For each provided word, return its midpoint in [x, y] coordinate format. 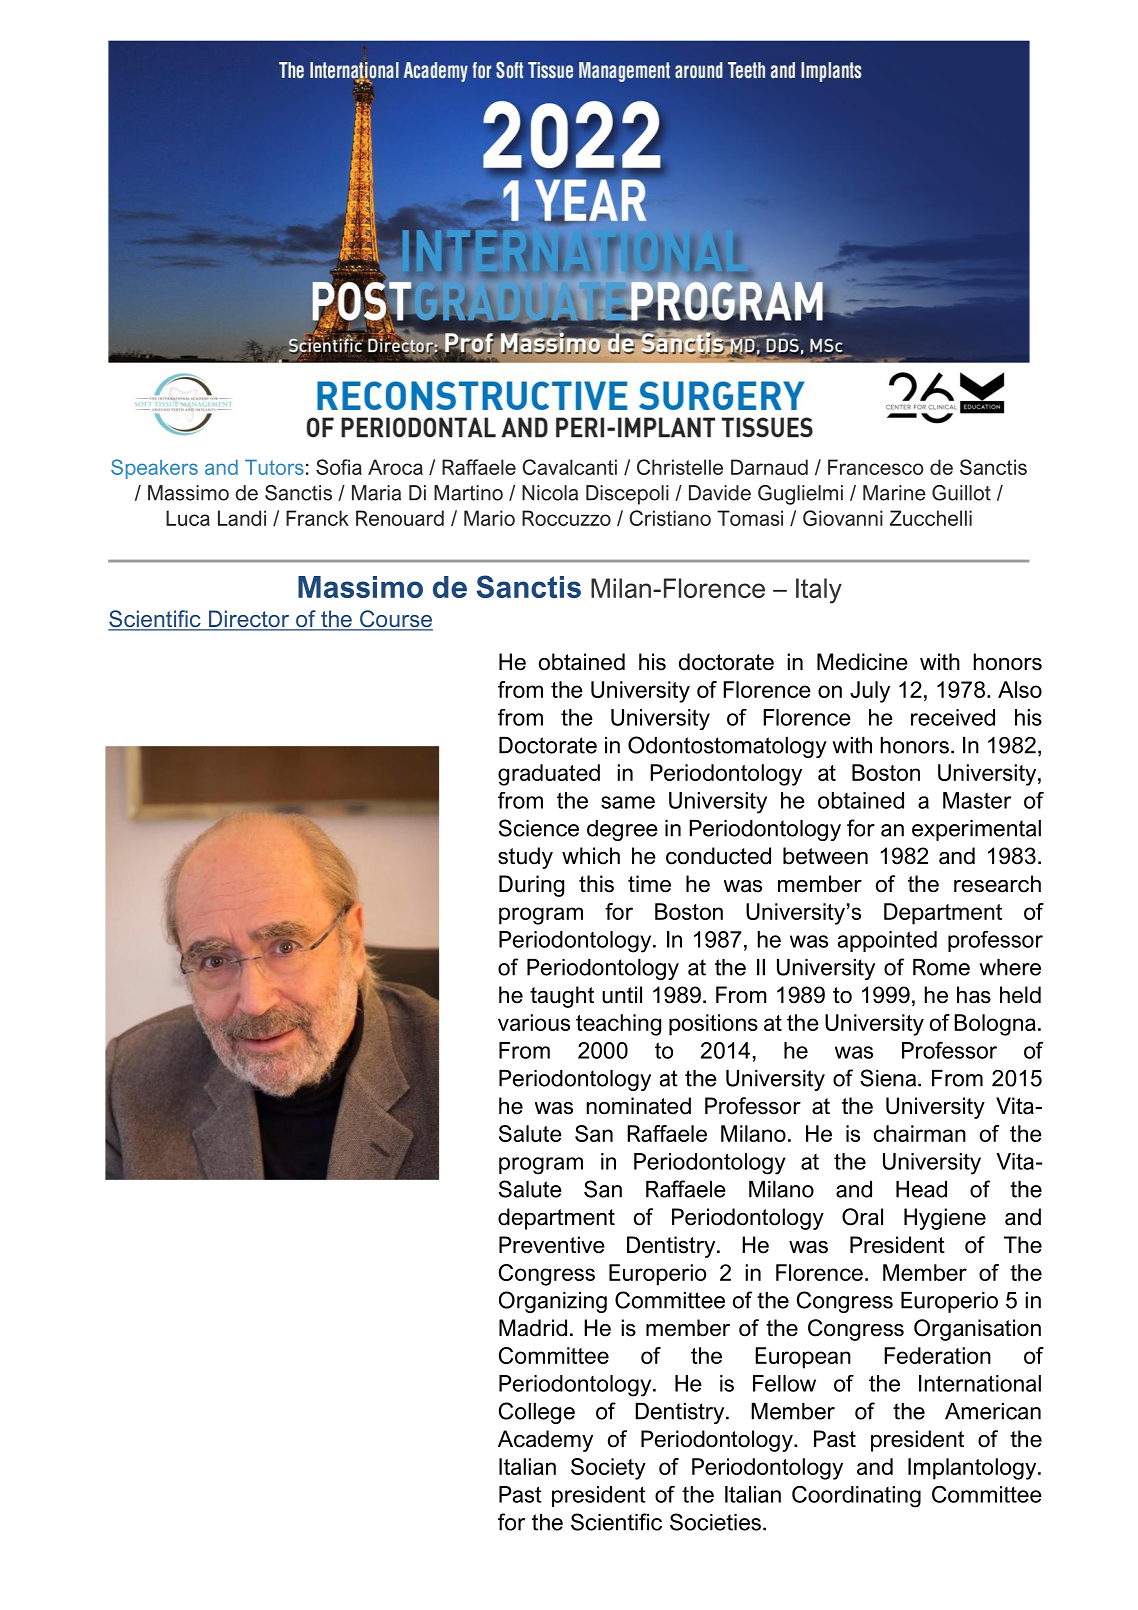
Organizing [553, 1302]
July [870, 692]
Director [249, 620]
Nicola [550, 493]
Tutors [274, 467]
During [531, 886]
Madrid [533, 1328]
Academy [545, 1441]
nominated [639, 1106]
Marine [894, 493]
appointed [887, 941]
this [596, 884]
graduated [549, 775]
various [534, 1022]
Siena [889, 1078]
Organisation [977, 1330]
